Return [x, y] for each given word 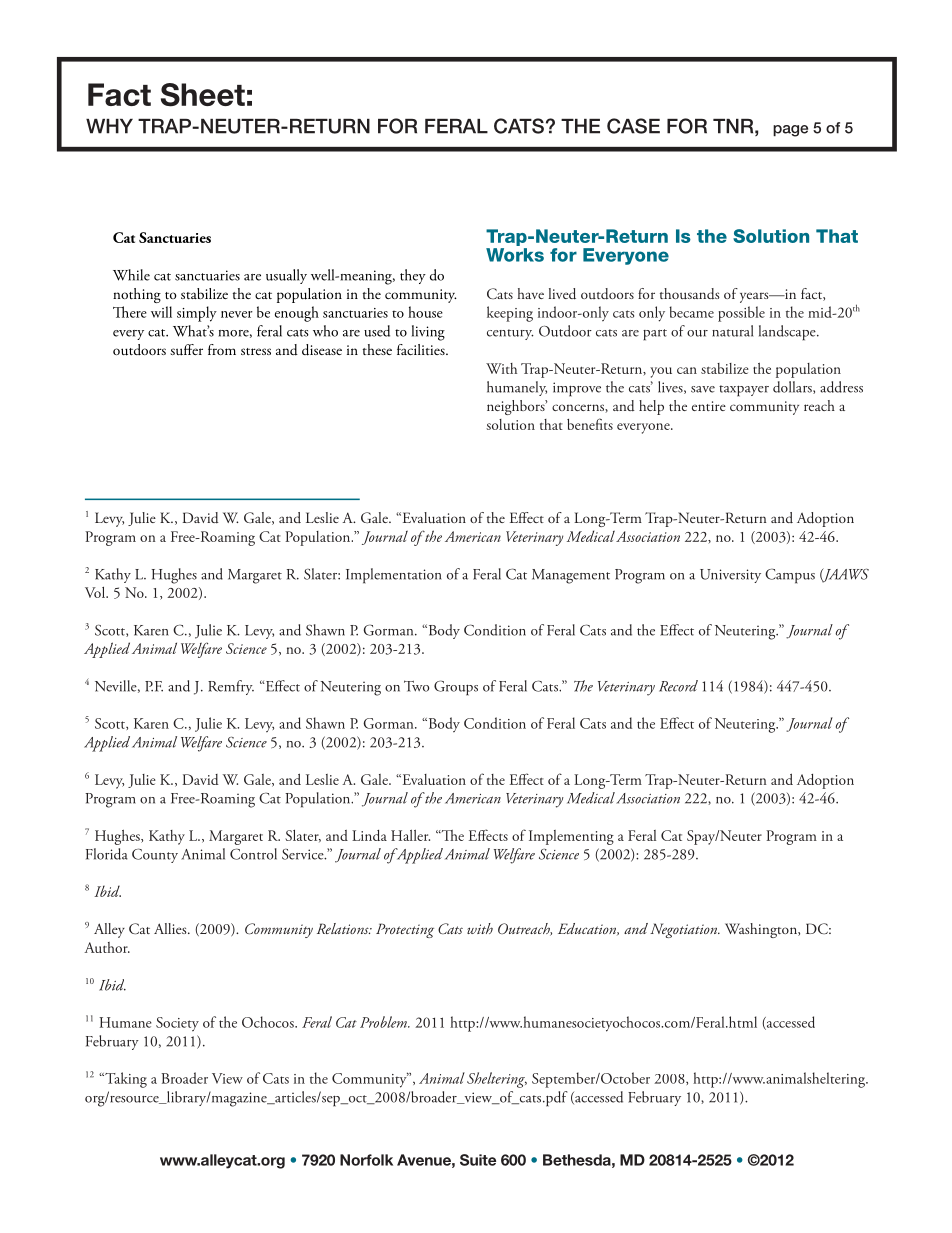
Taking [125, 1080]
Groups [456, 688]
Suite [478, 1160]
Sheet [203, 95]
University [730, 576]
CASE [633, 126]
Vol [96, 592]
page [790, 131]
